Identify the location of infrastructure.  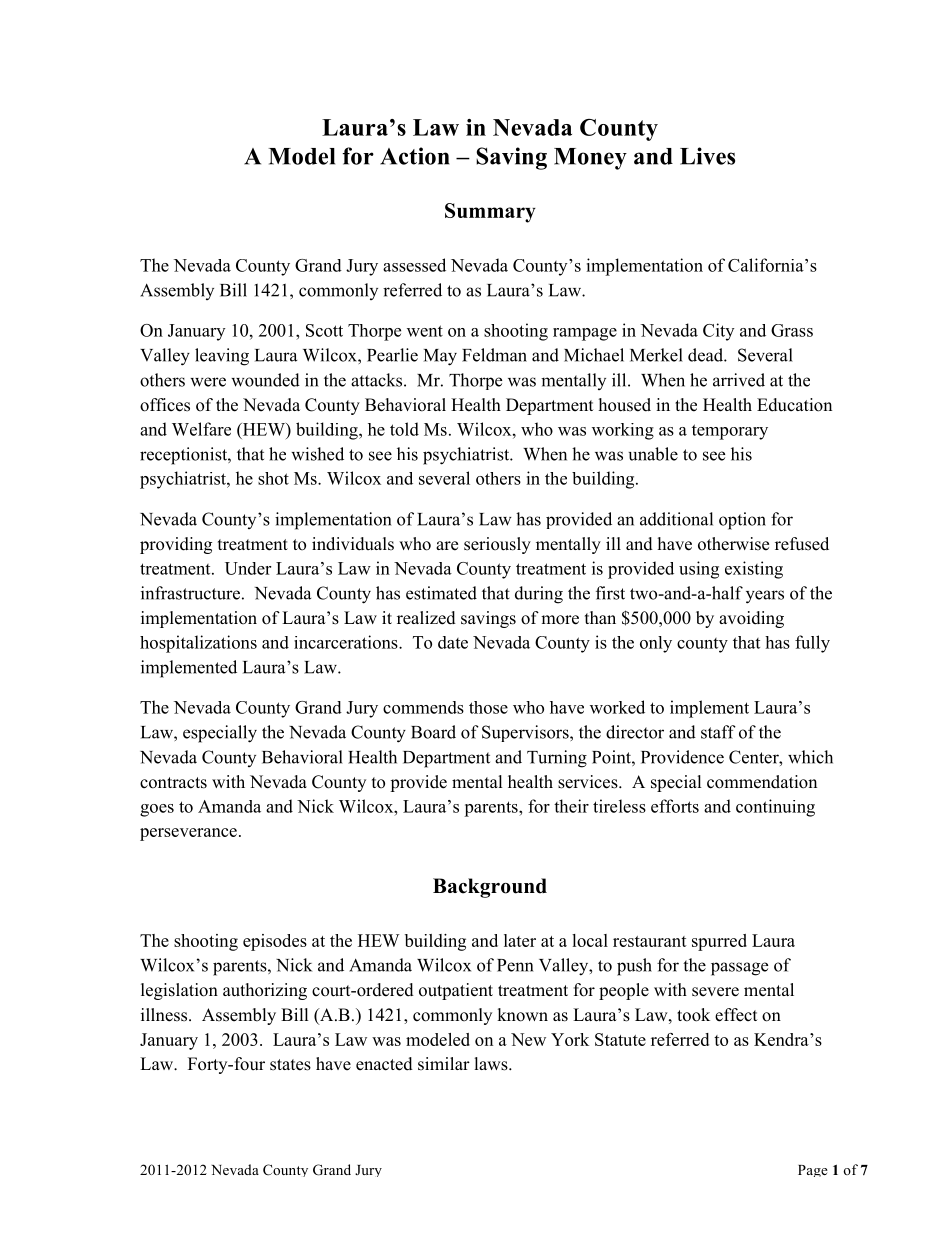
(190, 593).
